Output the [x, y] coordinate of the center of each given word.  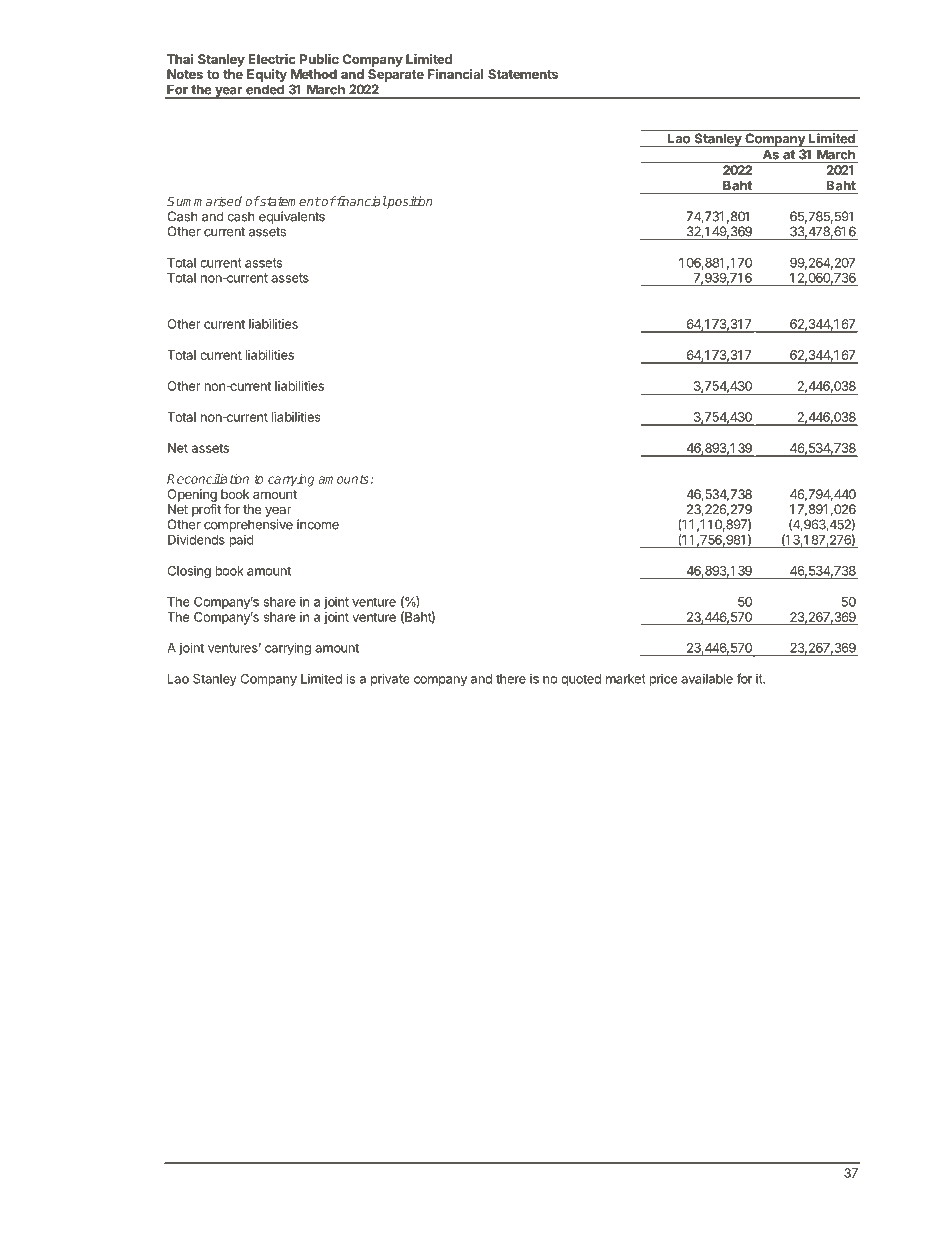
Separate [396, 75]
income [318, 524]
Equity [267, 75]
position [409, 202]
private [390, 679]
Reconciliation [208, 478]
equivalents [292, 217]
